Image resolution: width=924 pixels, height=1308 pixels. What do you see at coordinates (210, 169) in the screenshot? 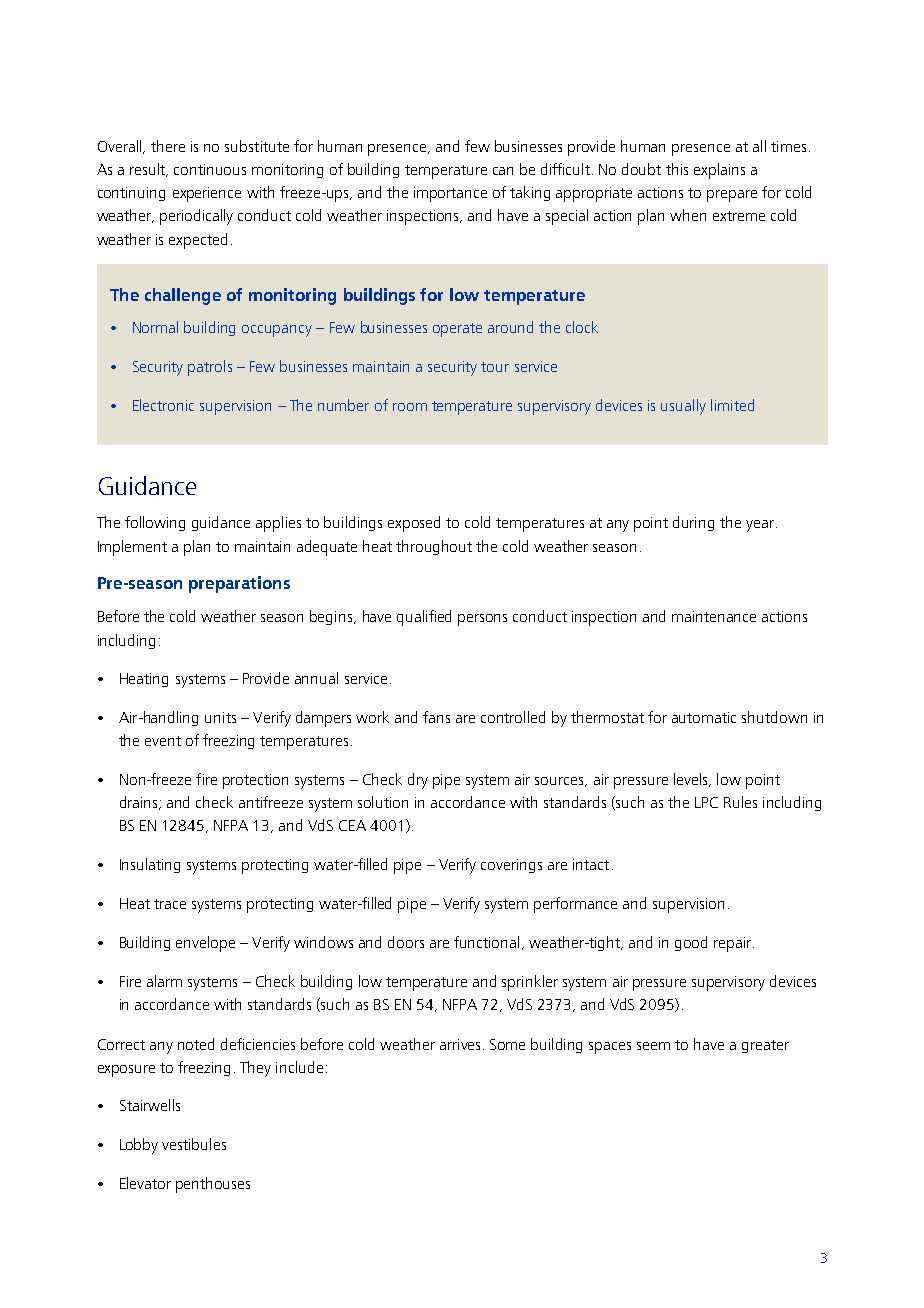
I see `continuous` at bounding box center [210, 169].
